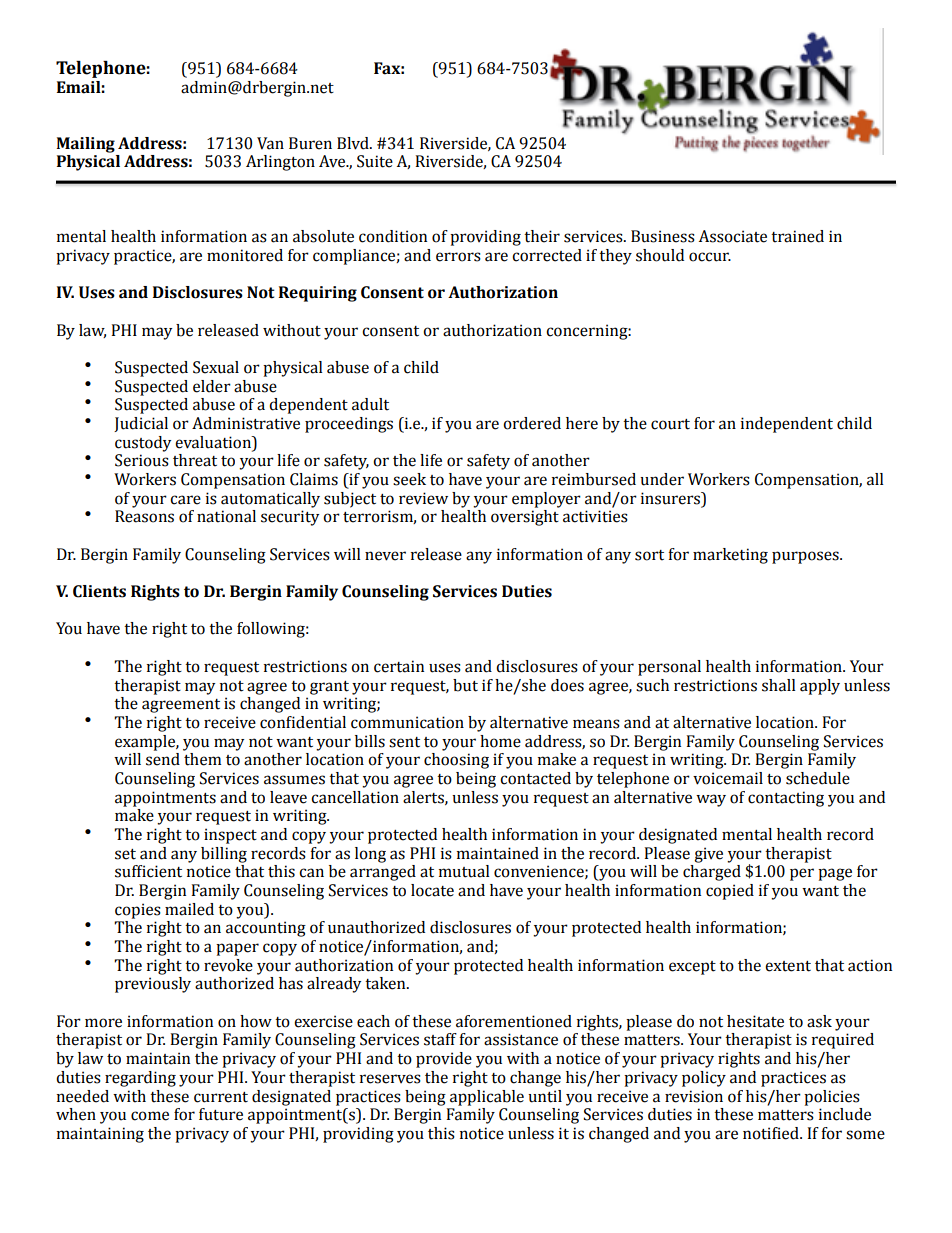  What do you see at coordinates (85, 145) in the screenshot?
I see `Mailing` at bounding box center [85, 145].
